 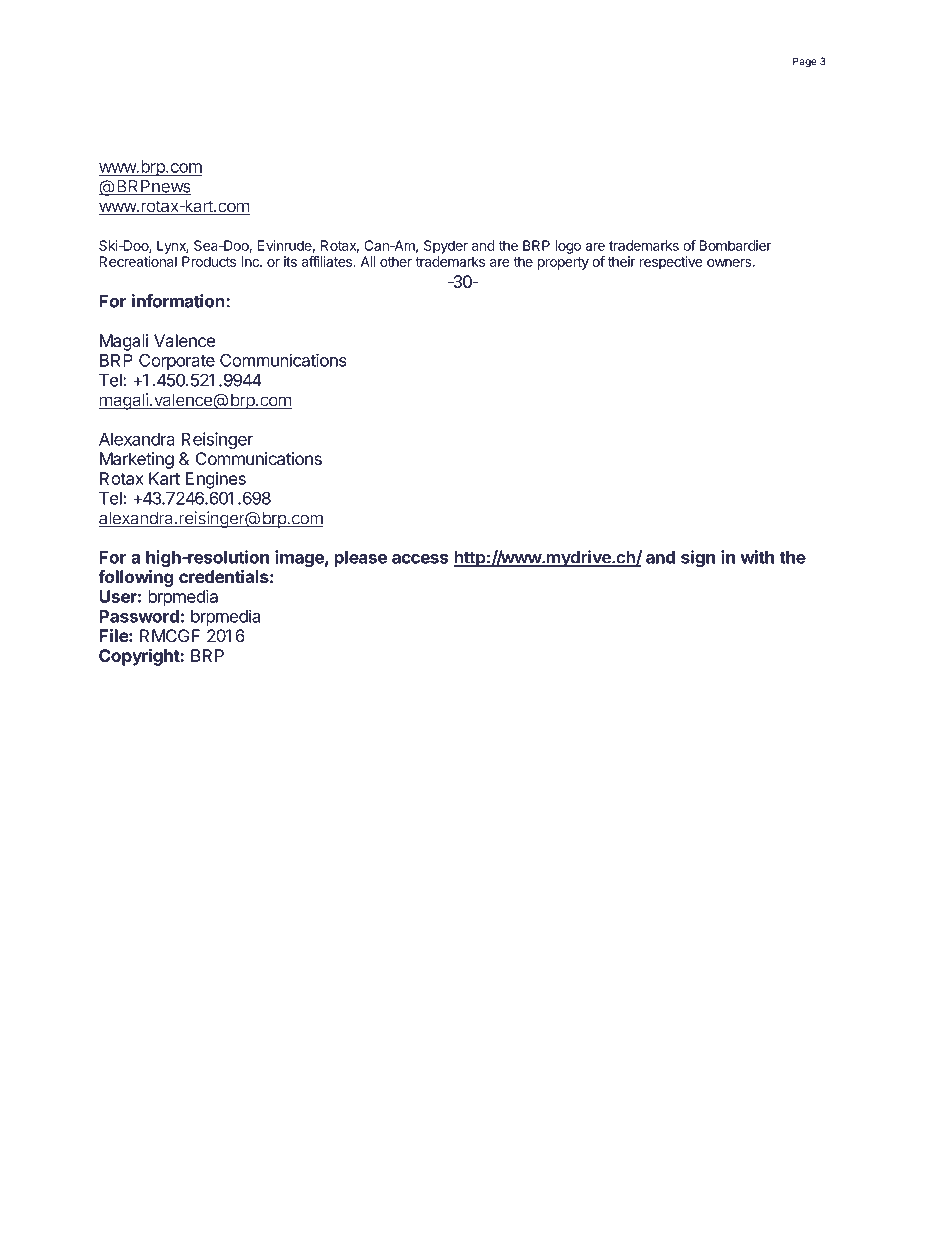 What do you see at coordinates (698, 558) in the screenshot?
I see `sign` at bounding box center [698, 558].
